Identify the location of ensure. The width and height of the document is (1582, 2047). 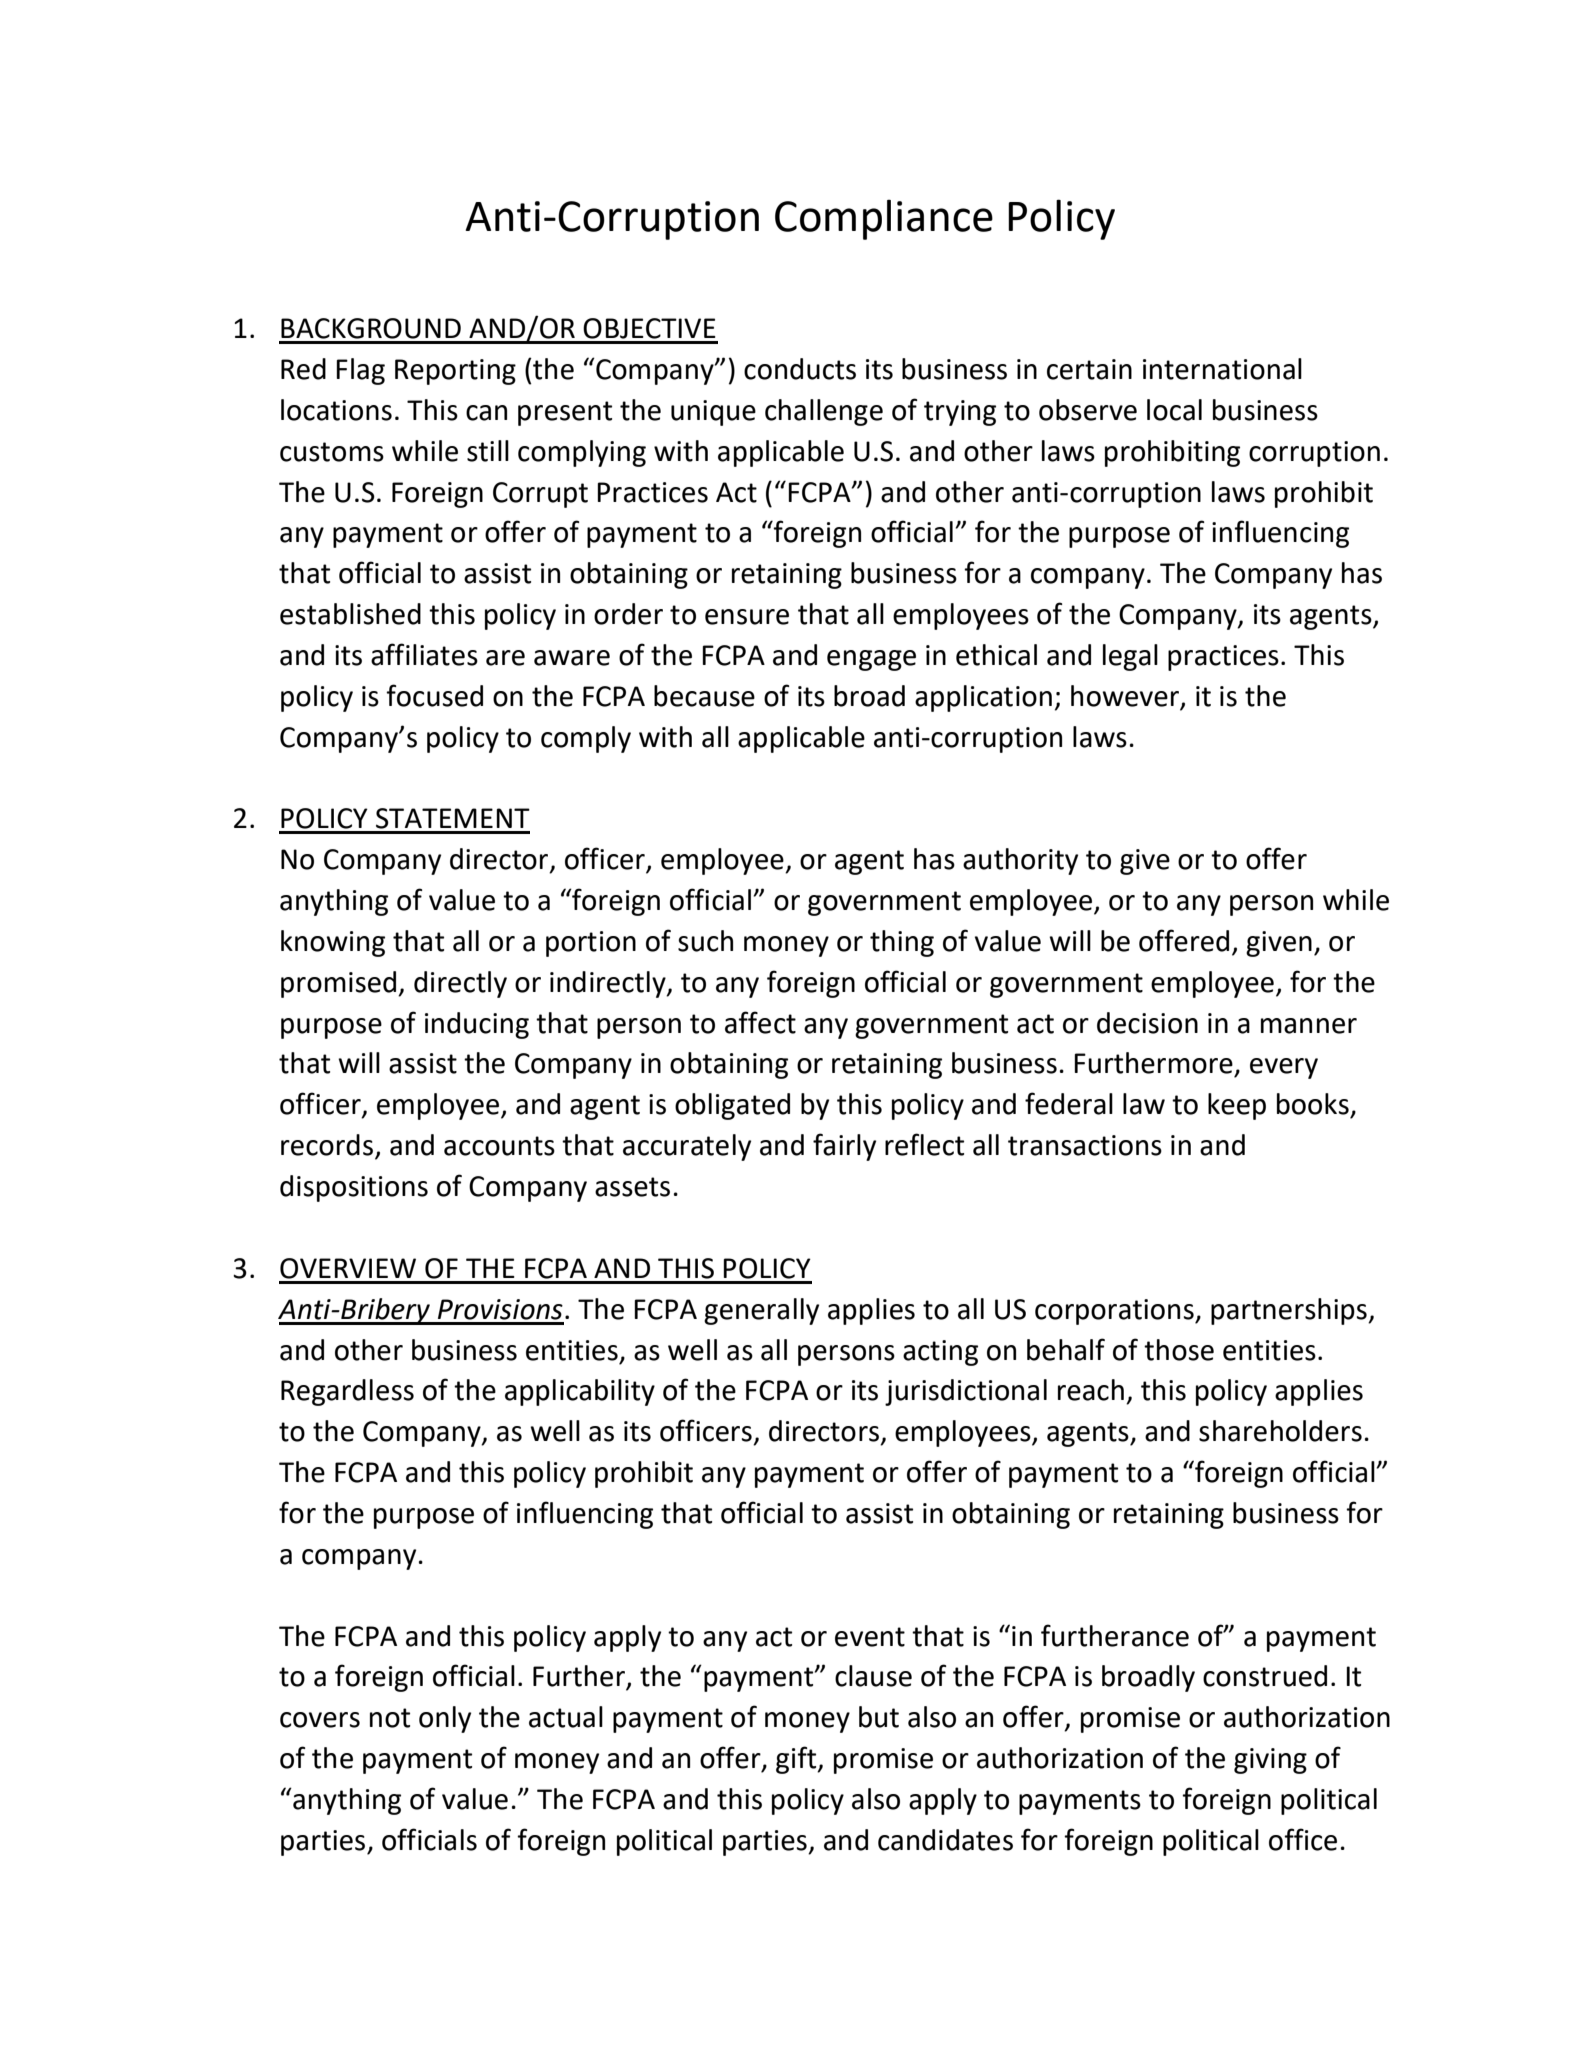
(747, 617).
